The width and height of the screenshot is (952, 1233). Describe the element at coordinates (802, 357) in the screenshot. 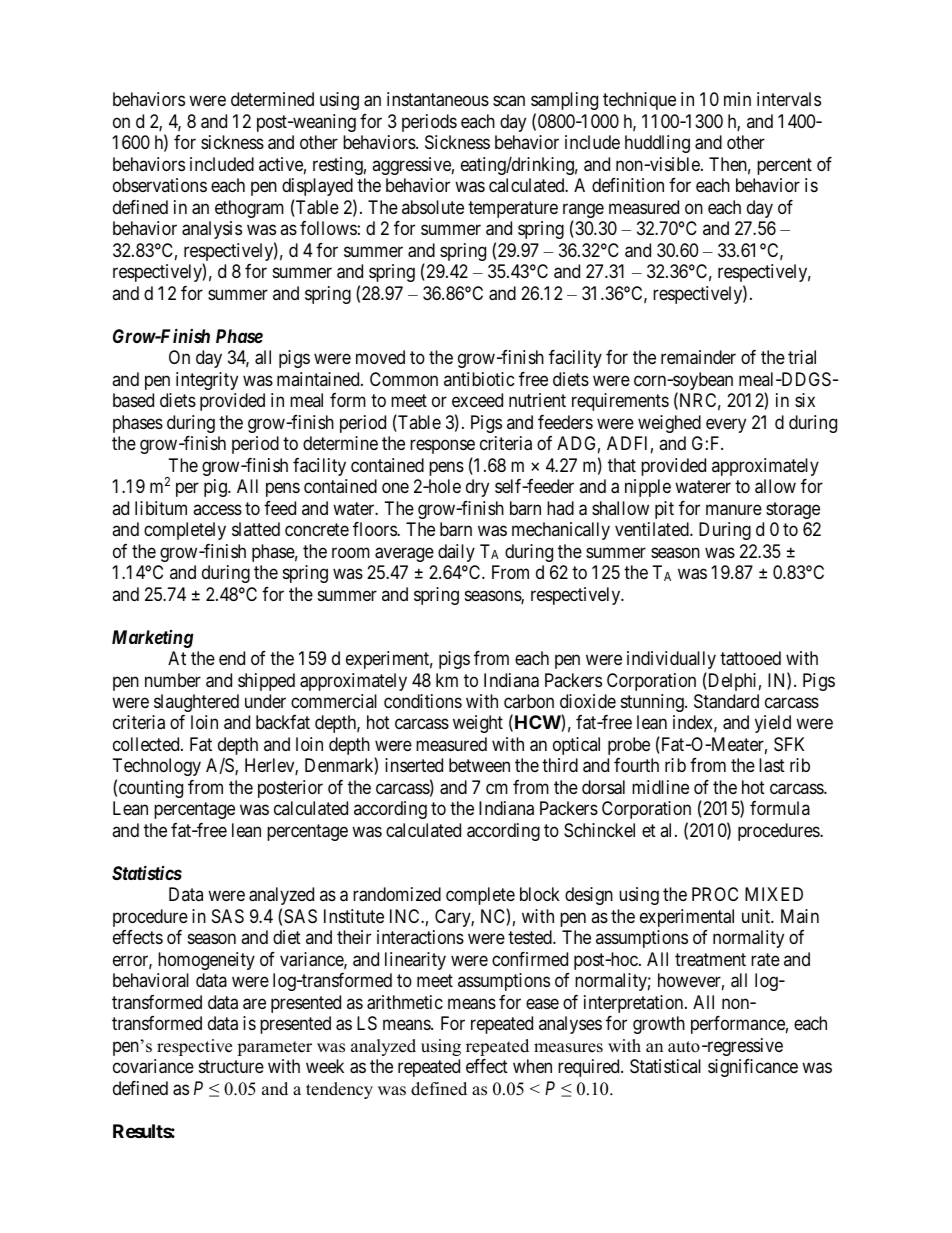

I see `trial` at that location.
